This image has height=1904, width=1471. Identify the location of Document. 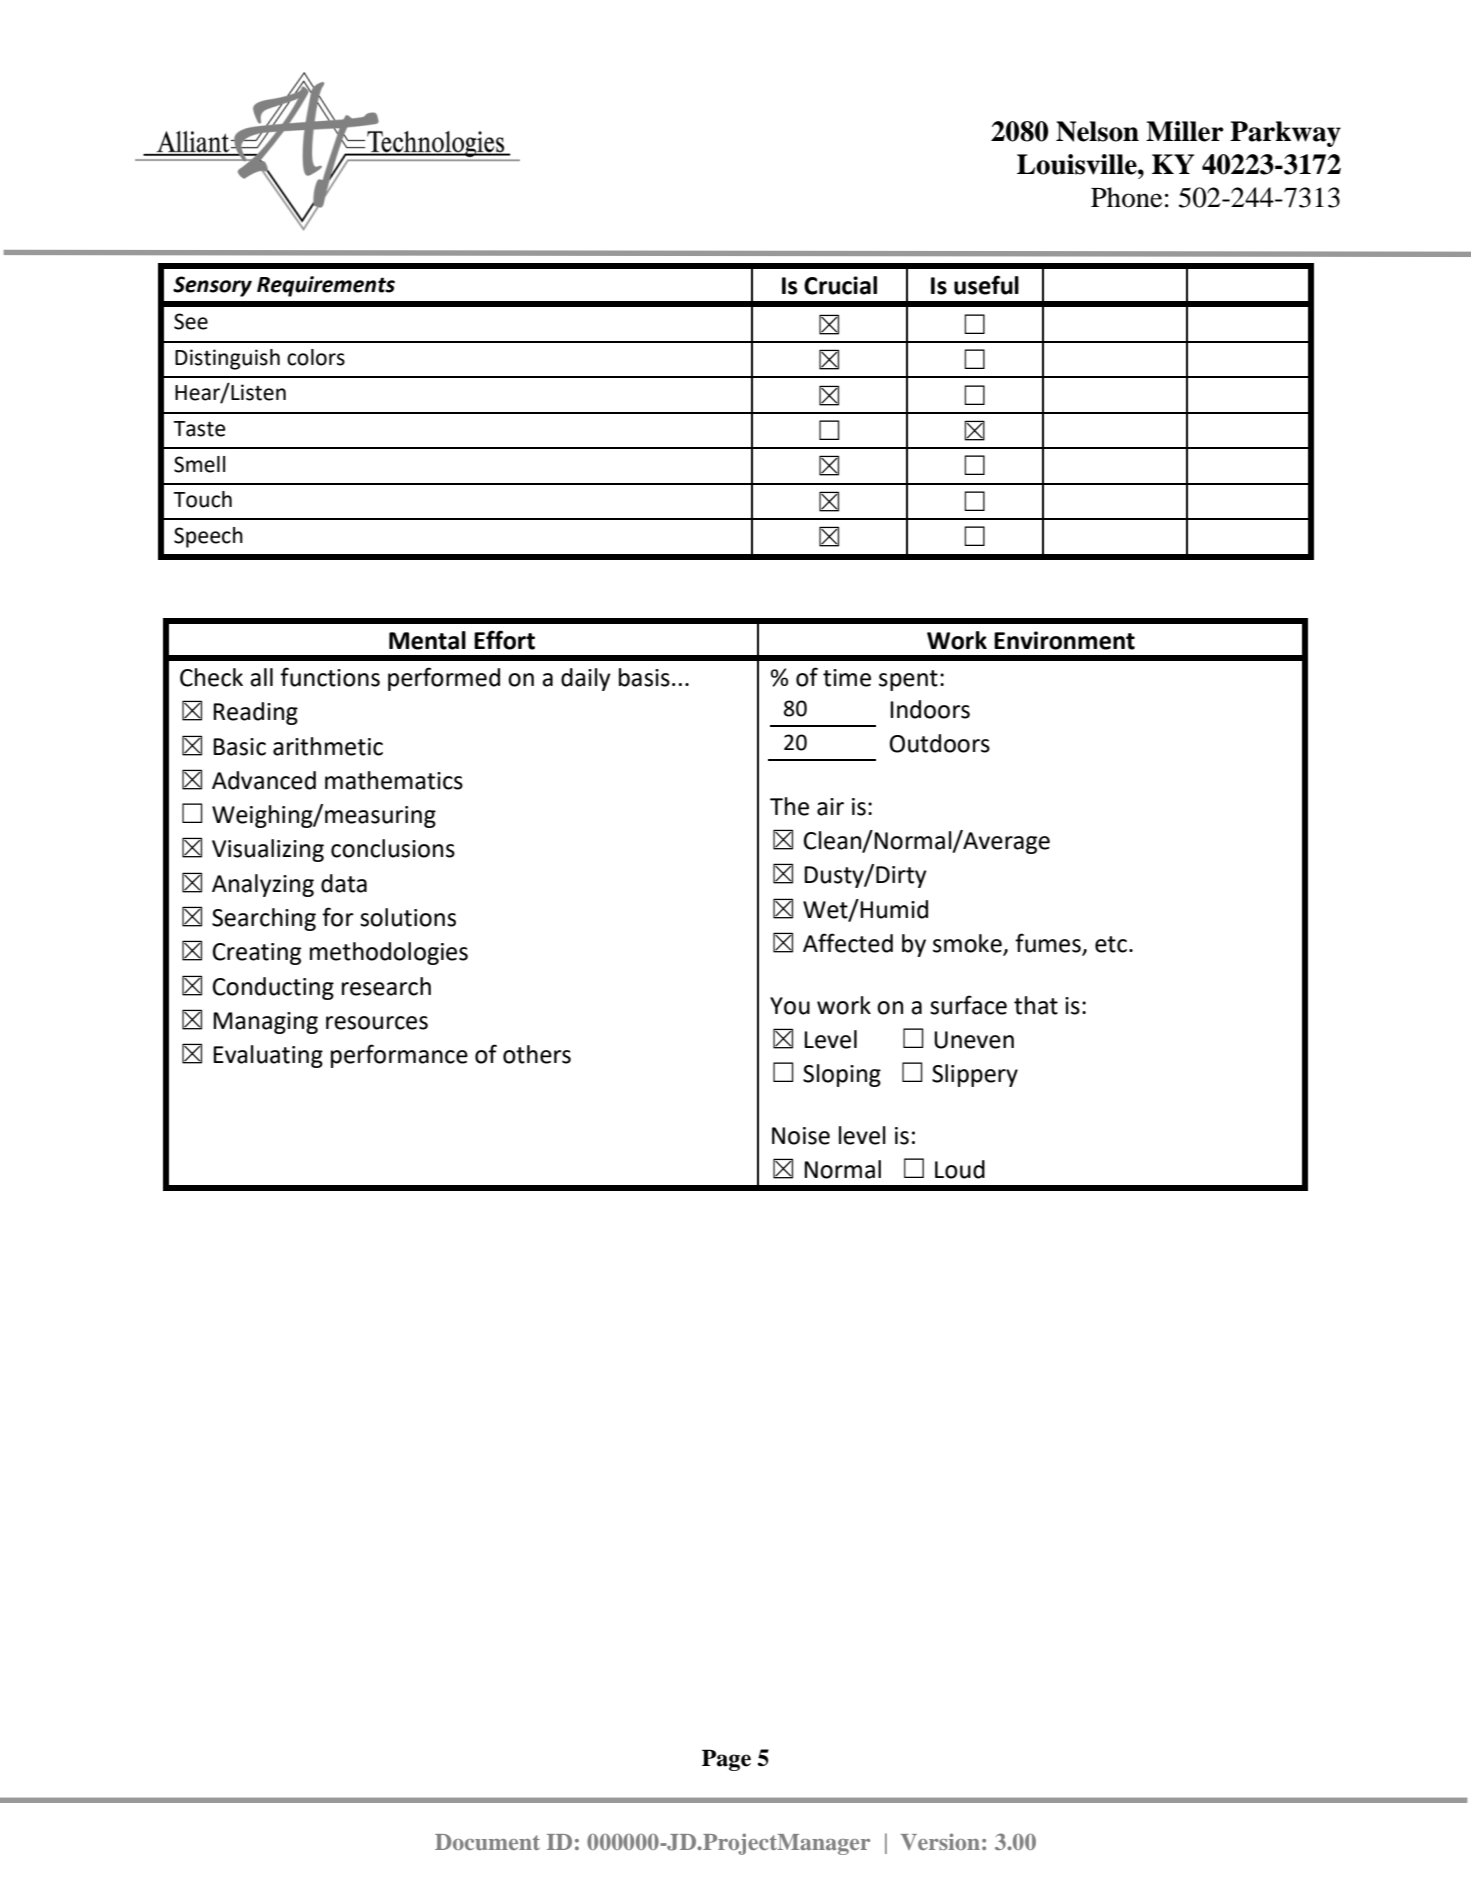
(487, 1842).
